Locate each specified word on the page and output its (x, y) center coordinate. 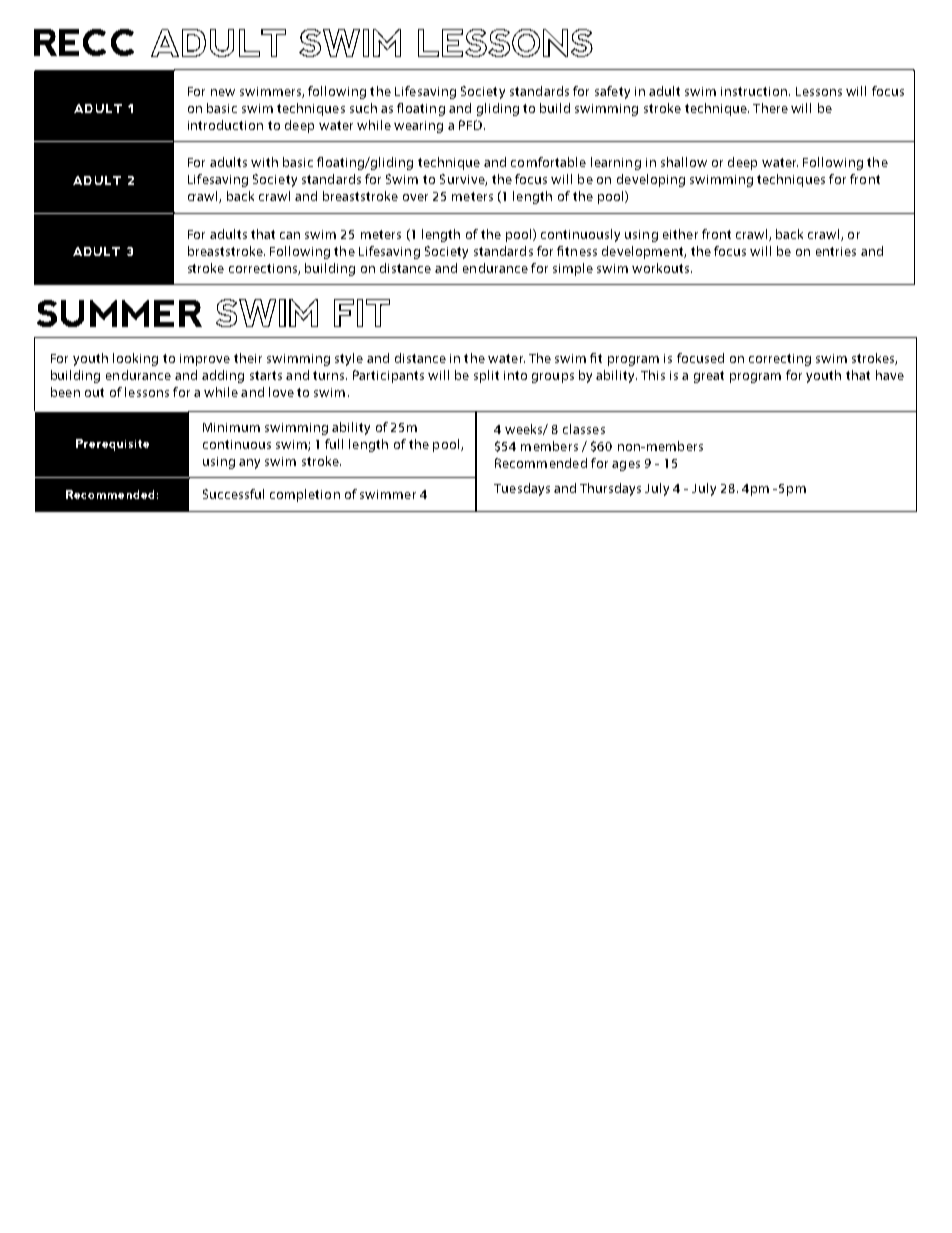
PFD (472, 125)
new (223, 92)
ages (626, 466)
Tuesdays (522, 489)
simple (573, 269)
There (770, 108)
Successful (233, 494)
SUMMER (119, 313)
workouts (662, 268)
